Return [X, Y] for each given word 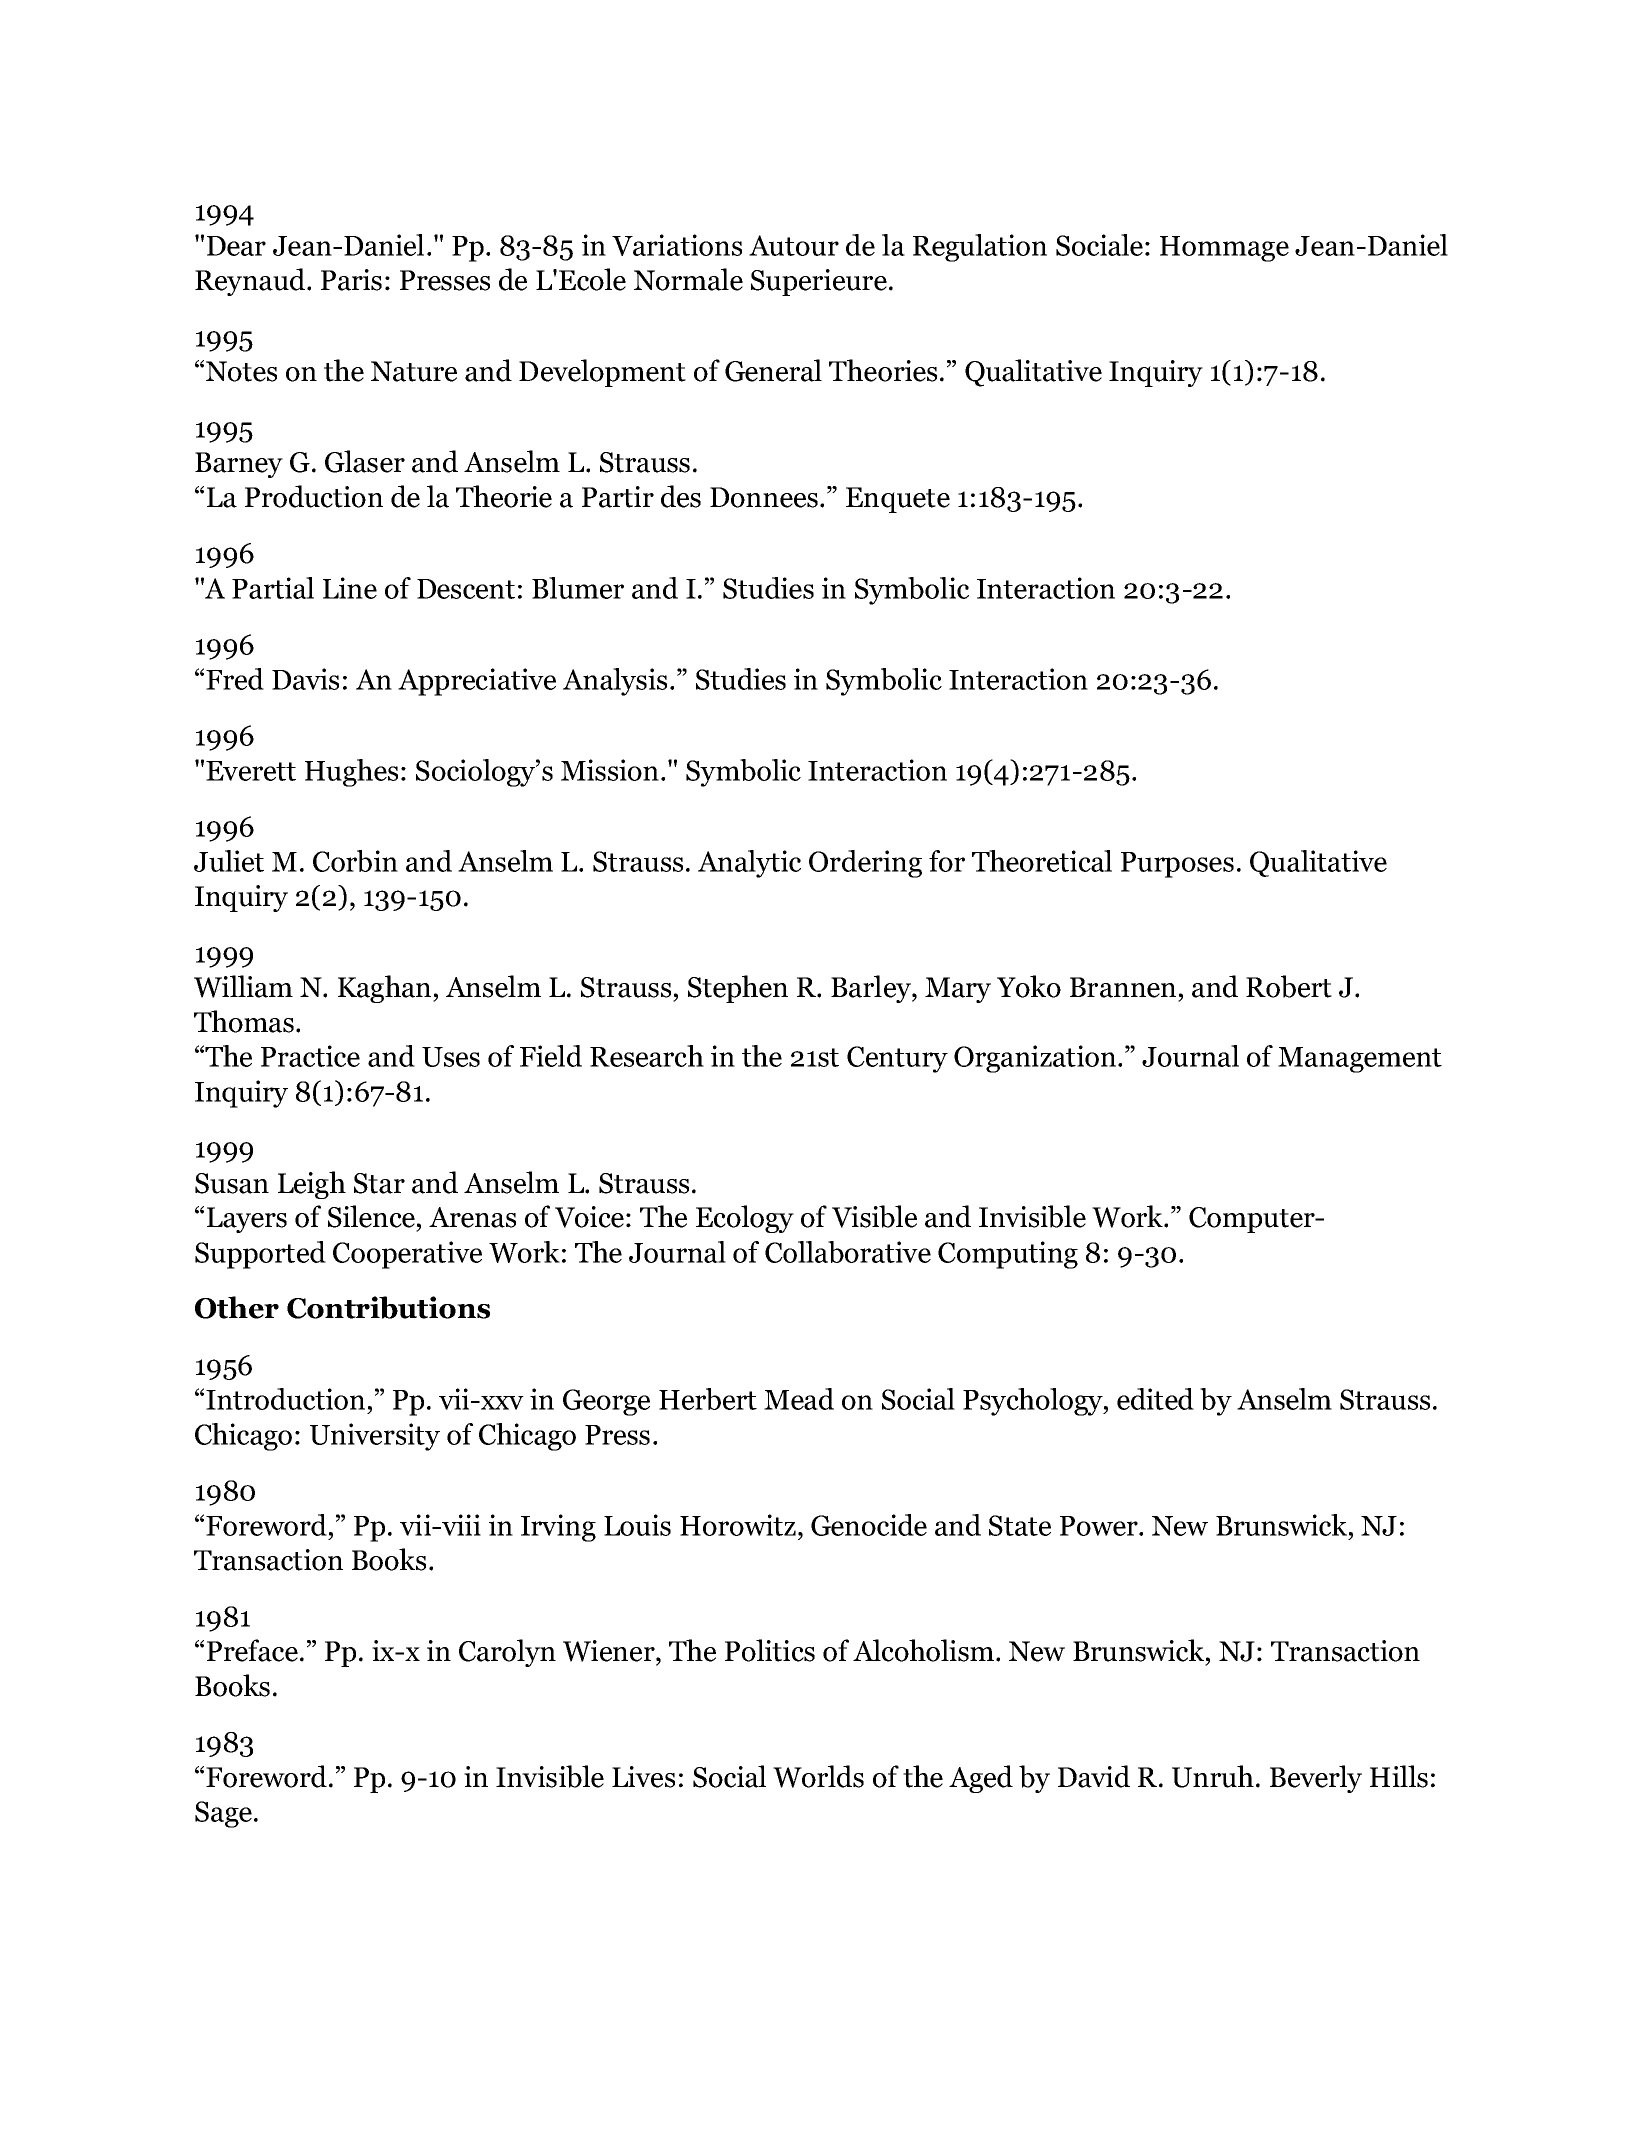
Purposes [1177, 865]
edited [1155, 1399]
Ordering [865, 864]
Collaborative [848, 1252]
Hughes [351, 773]
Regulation [980, 248]
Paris [351, 280]
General [773, 370]
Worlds [818, 1776]
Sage [223, 1814]
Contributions [388, 1307]
